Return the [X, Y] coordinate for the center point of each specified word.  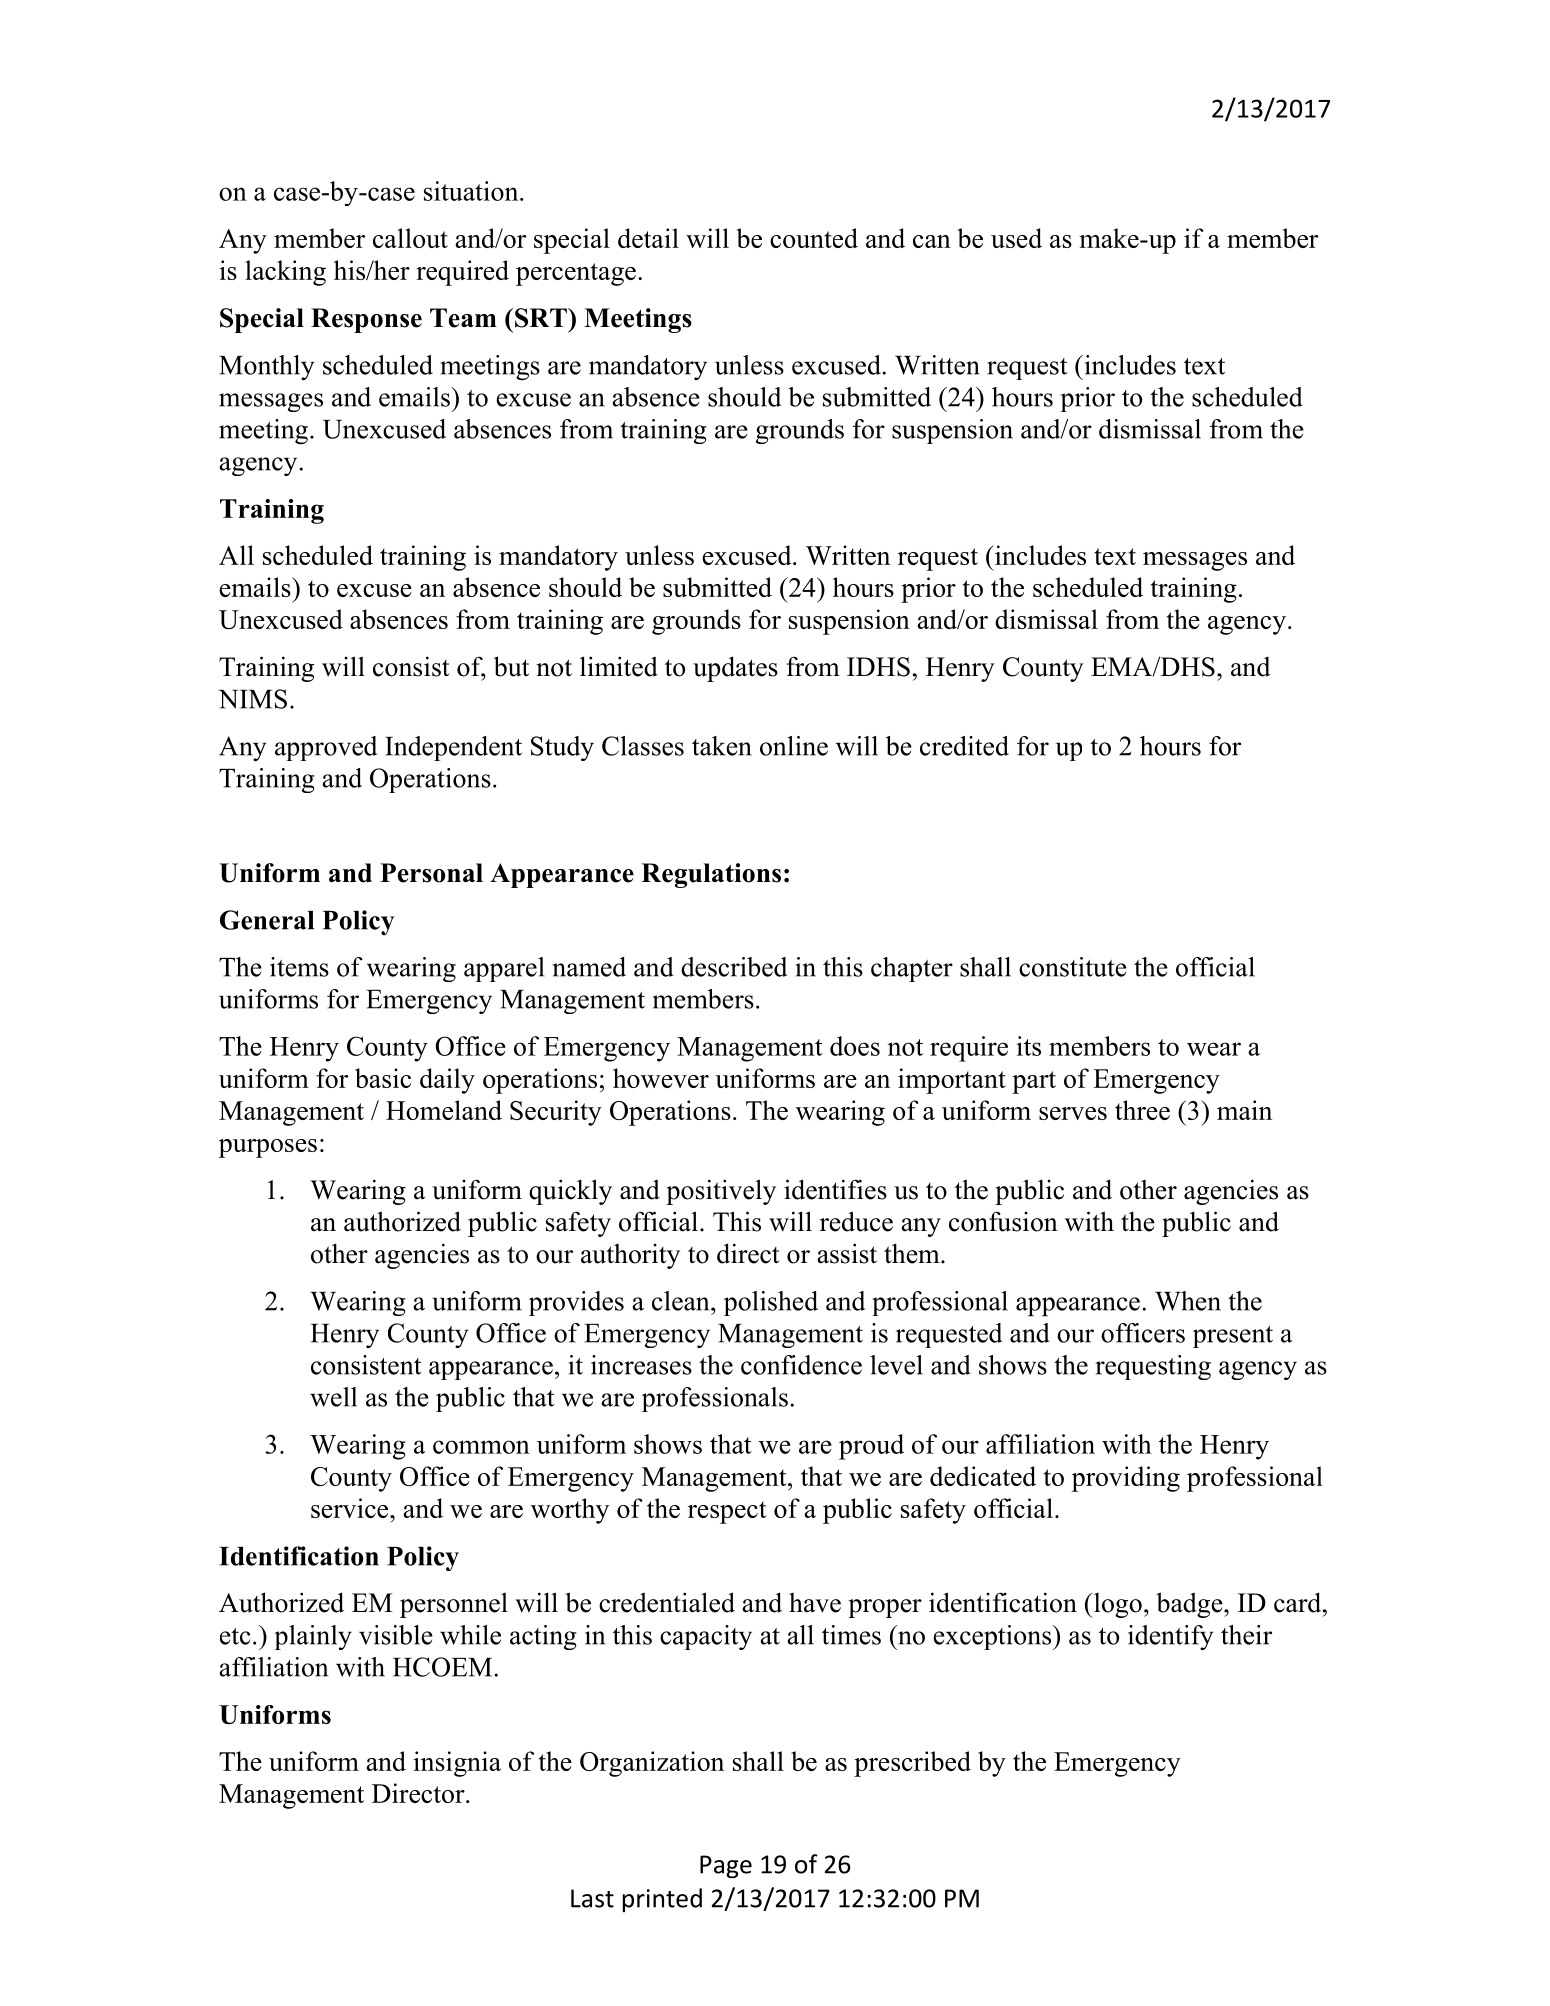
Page [726, 1866]
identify [1171, 1638]
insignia [457, 1764]
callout [410, 238]
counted [814, 238]
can [932, 241]
